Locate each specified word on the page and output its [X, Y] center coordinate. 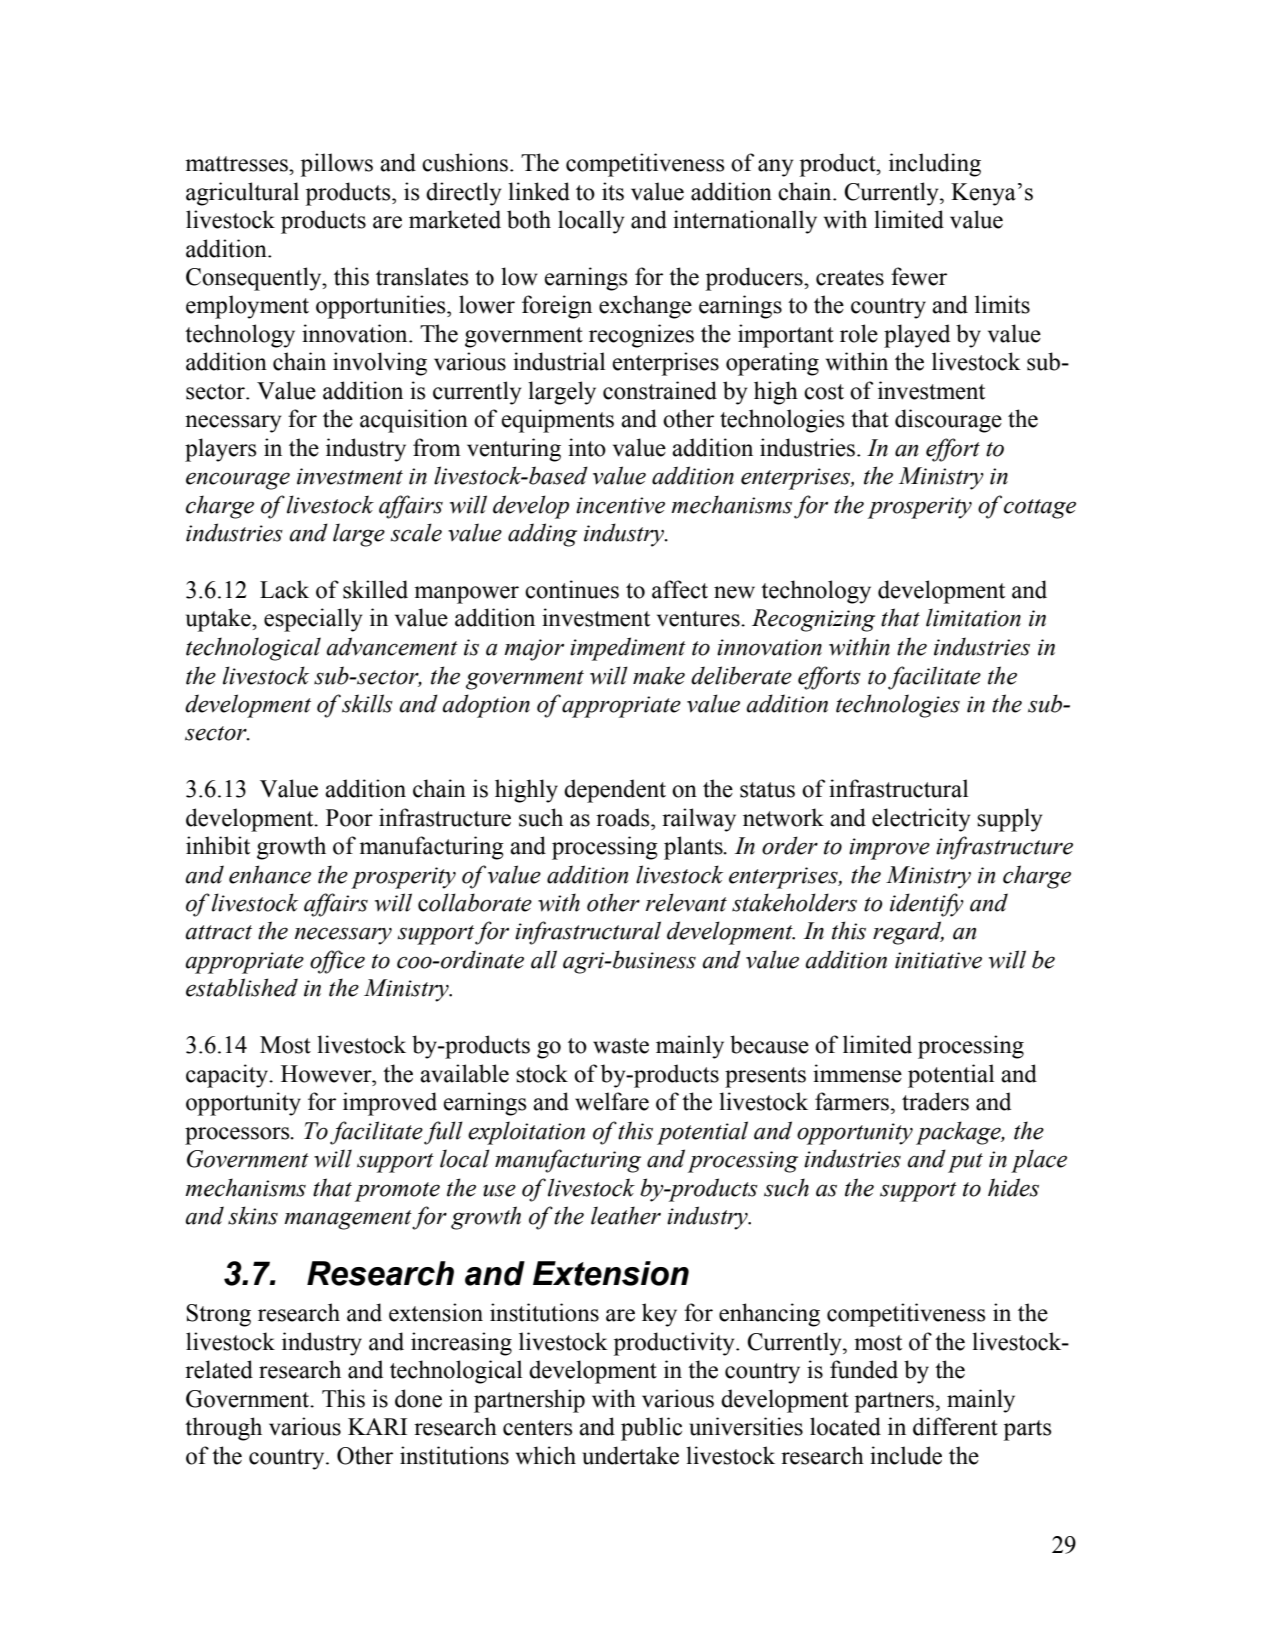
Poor [349, 818]
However [327, 1074]
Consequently [255, 279]
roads [624, 817]
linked [539, 191]
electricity [921, 820]
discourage [948, 421]
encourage [238, 481]
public [651, 1429]
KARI [377, 1426]
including [935, 165]
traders [935, 1101]
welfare [612, 1101]
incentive [620, 505]
